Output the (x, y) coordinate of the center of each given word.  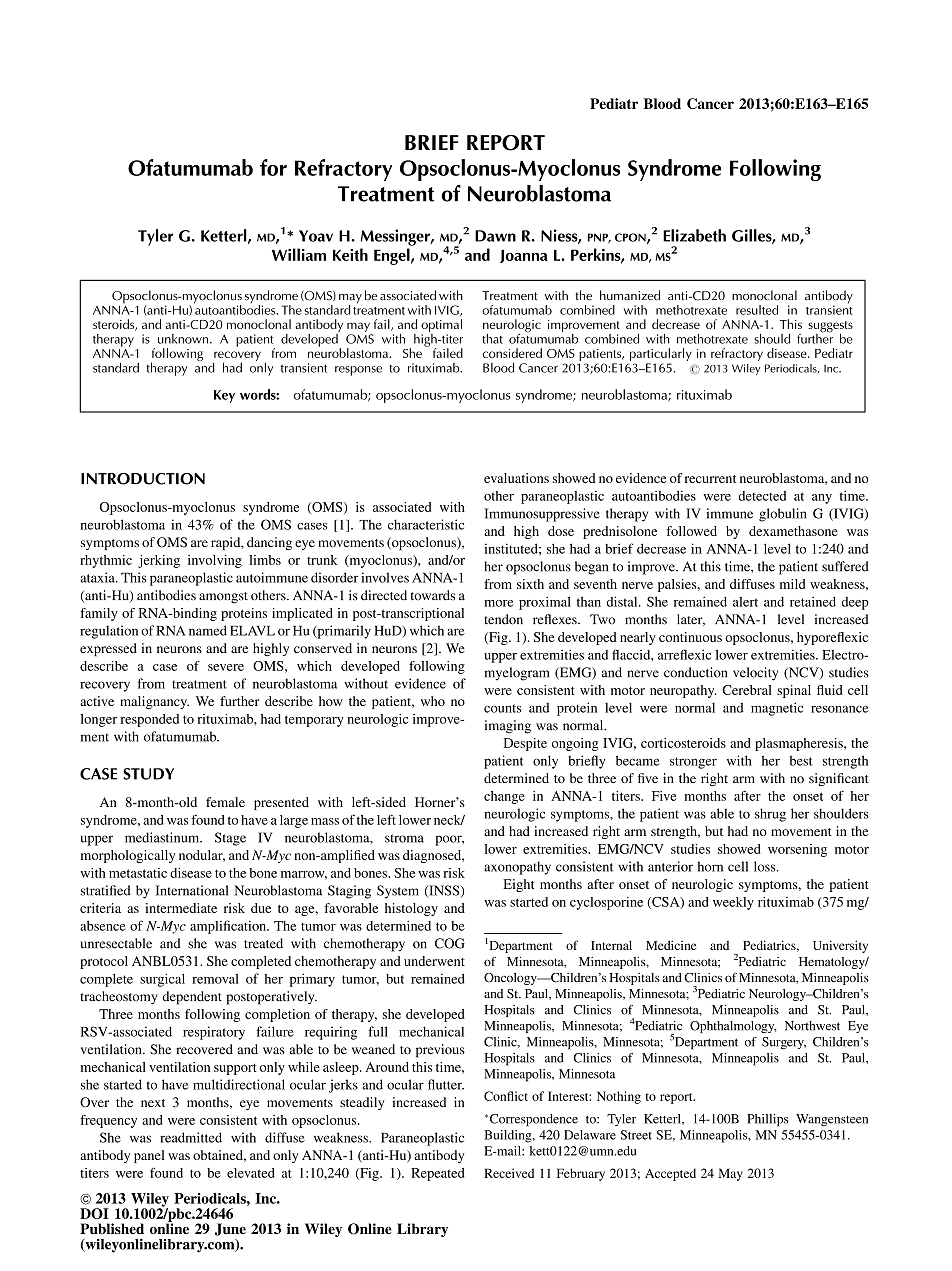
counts (502, 708)
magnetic (777, 709)
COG (450, 943)
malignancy (154, 702)
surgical (162, 980)
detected (762, 496)
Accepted (670, 1174)
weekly (733, 903)
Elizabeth (694, 235)
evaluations (516, 478)
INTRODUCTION (143, 479)
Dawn (495, 236)
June (230, 1229)
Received (509, 1173)
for (273, 167)
